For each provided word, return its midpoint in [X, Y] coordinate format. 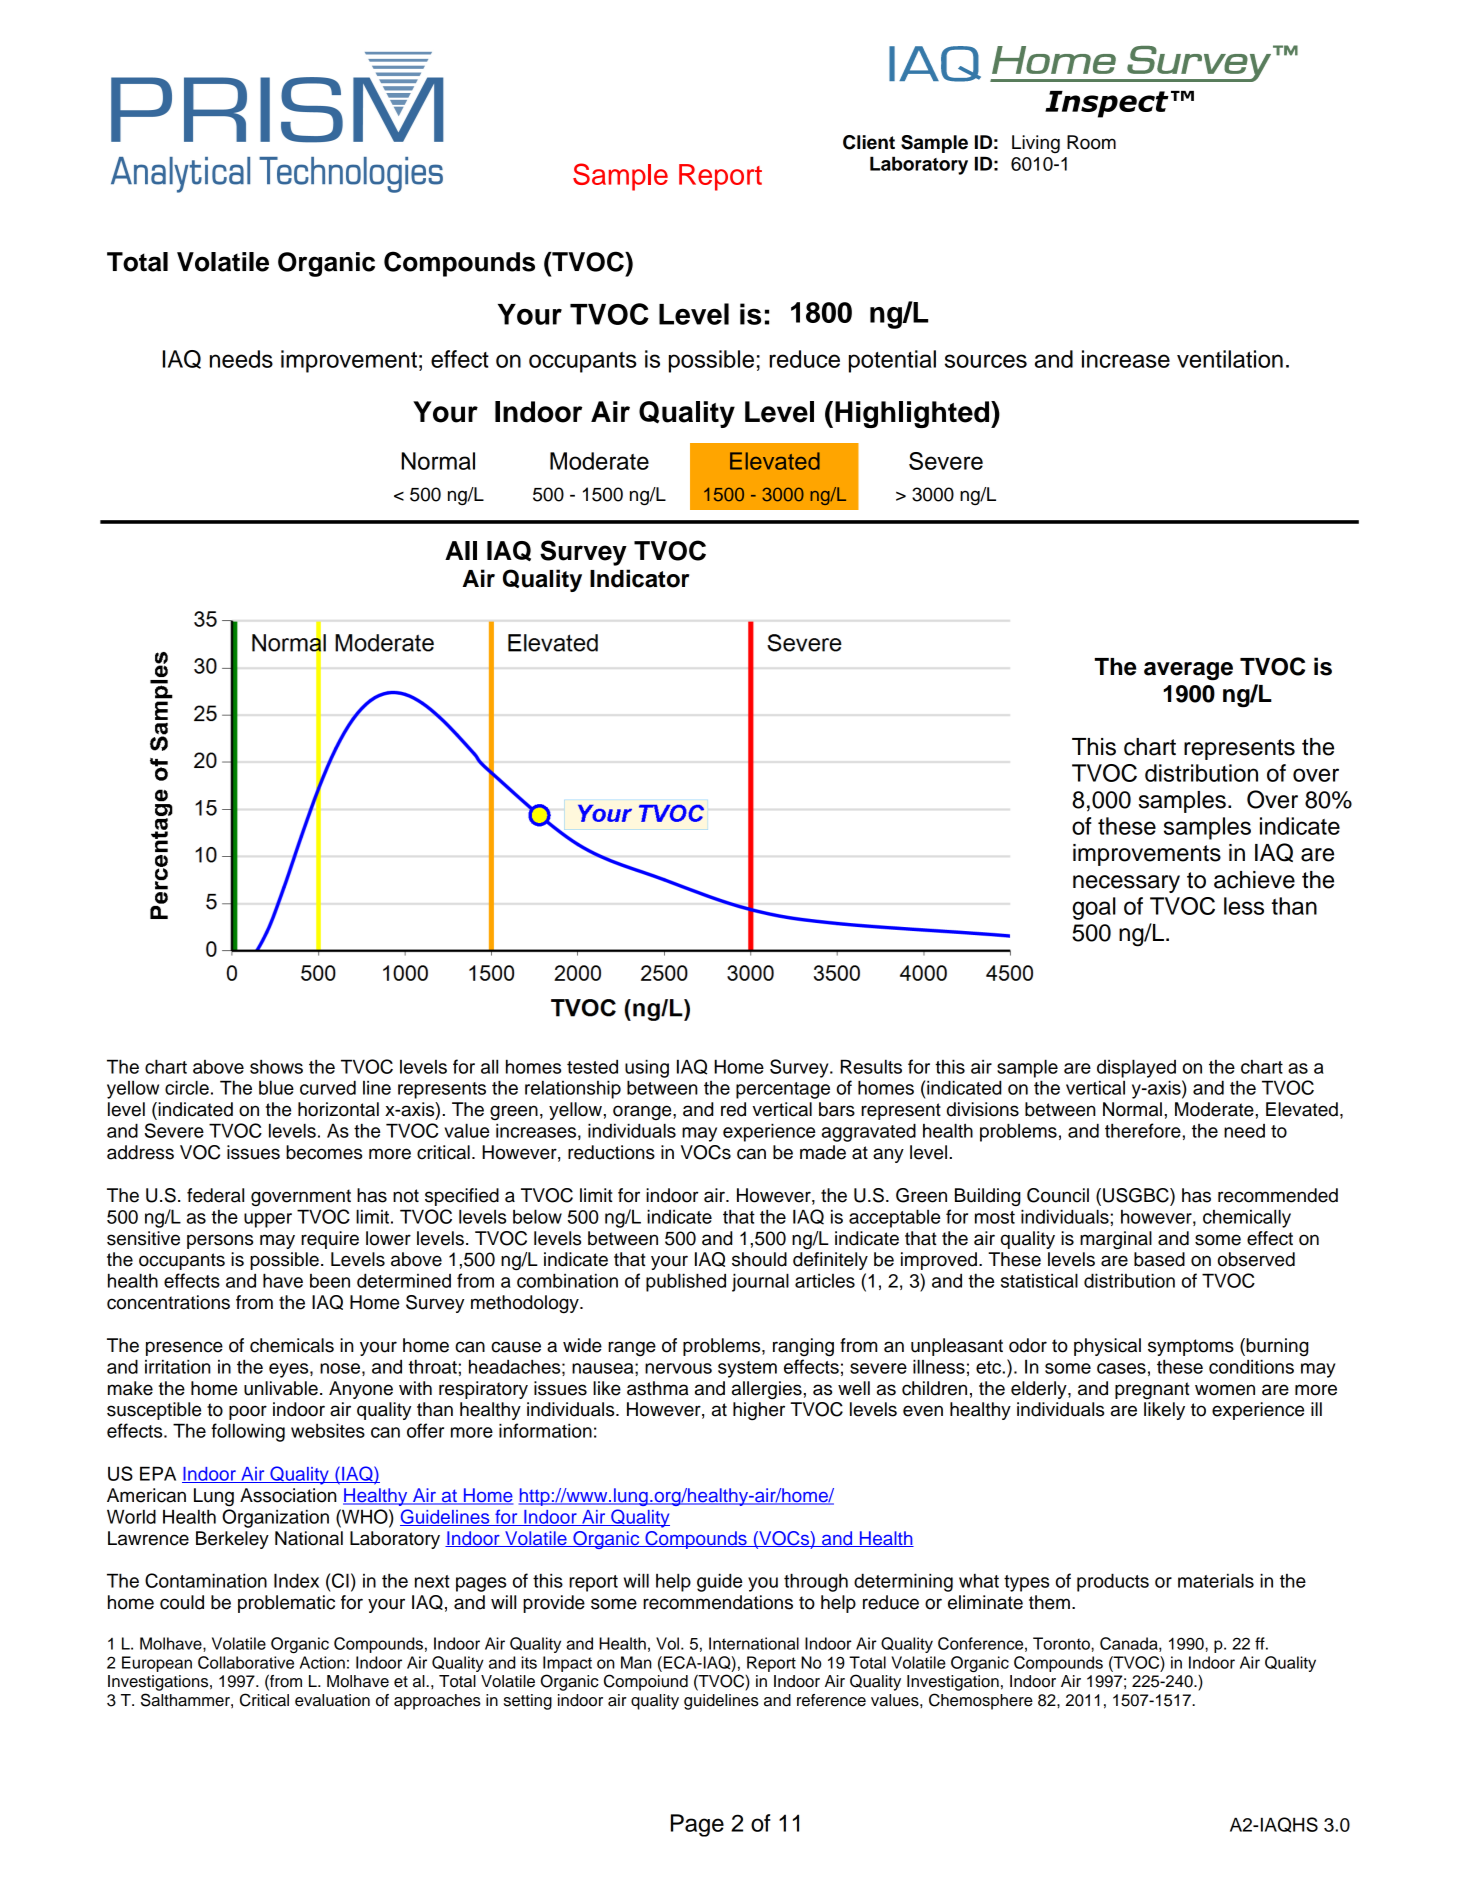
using [647, 1068]
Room [1091, 142]
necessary [1126, 884]
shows [276, 1066]
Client [869, 142]
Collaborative [246, 1662]
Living [1036, 144]
